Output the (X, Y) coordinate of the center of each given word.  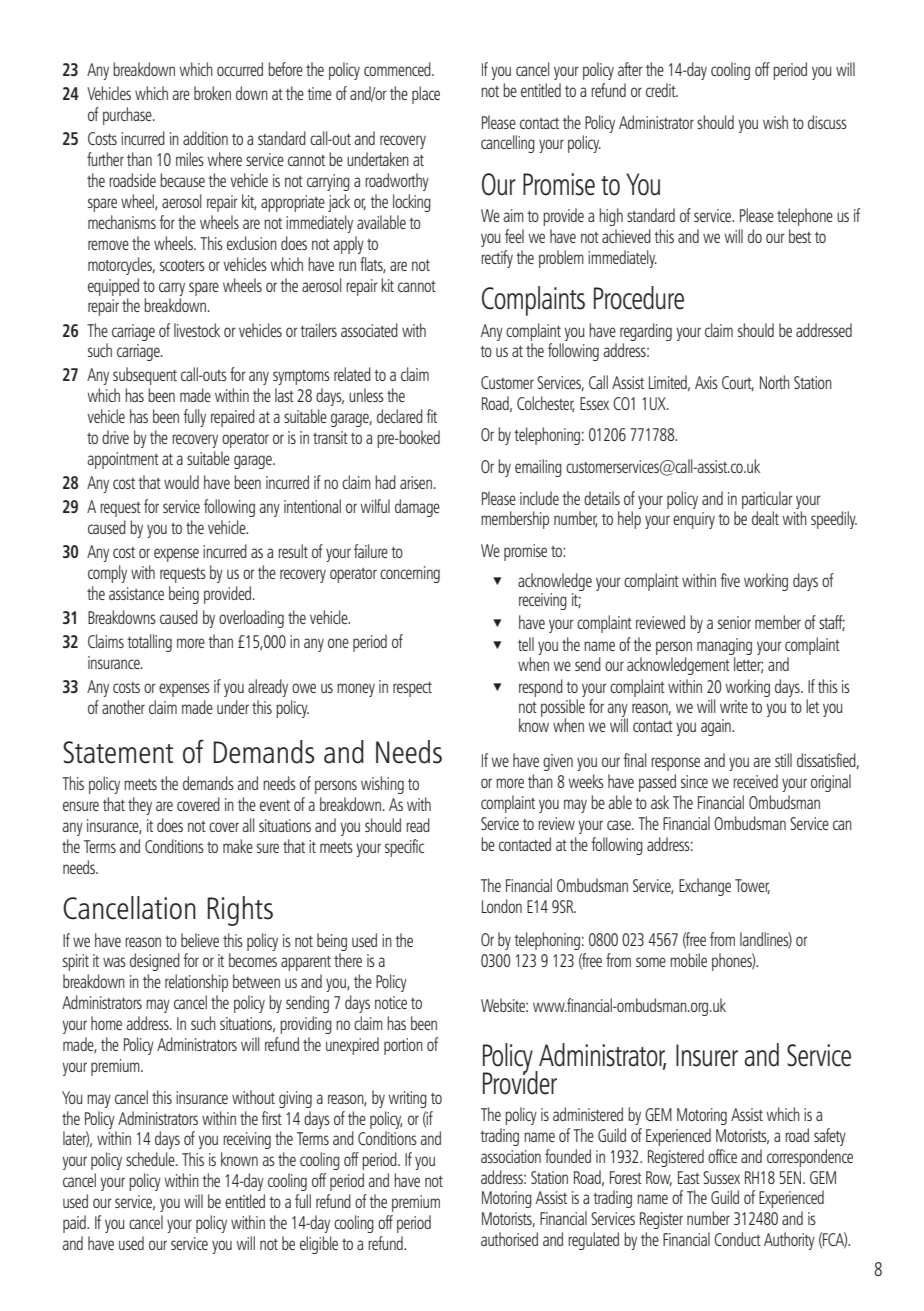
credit (662, 90)
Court (738, 383)
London (502, 906)
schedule (151, 1159)
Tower (752, 886)
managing (724, 648)
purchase (128, 116)
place (426, 95)
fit (431, 416)
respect (412, 689)
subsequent (145, 376)
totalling (149, 643)
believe (200, 940)
